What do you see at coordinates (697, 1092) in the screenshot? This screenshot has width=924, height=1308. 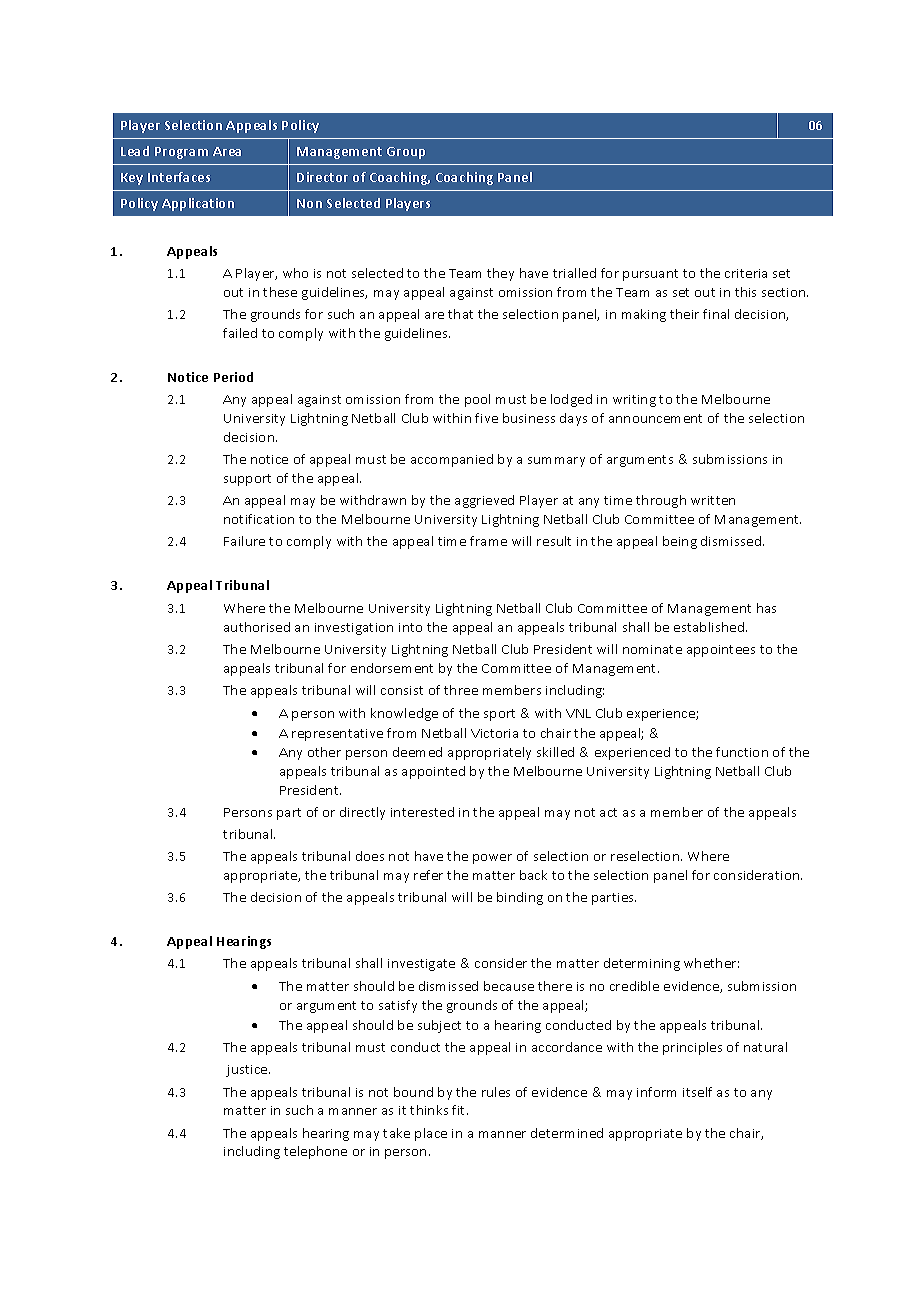 I see `itself` at bounding box center [697, 1092].
